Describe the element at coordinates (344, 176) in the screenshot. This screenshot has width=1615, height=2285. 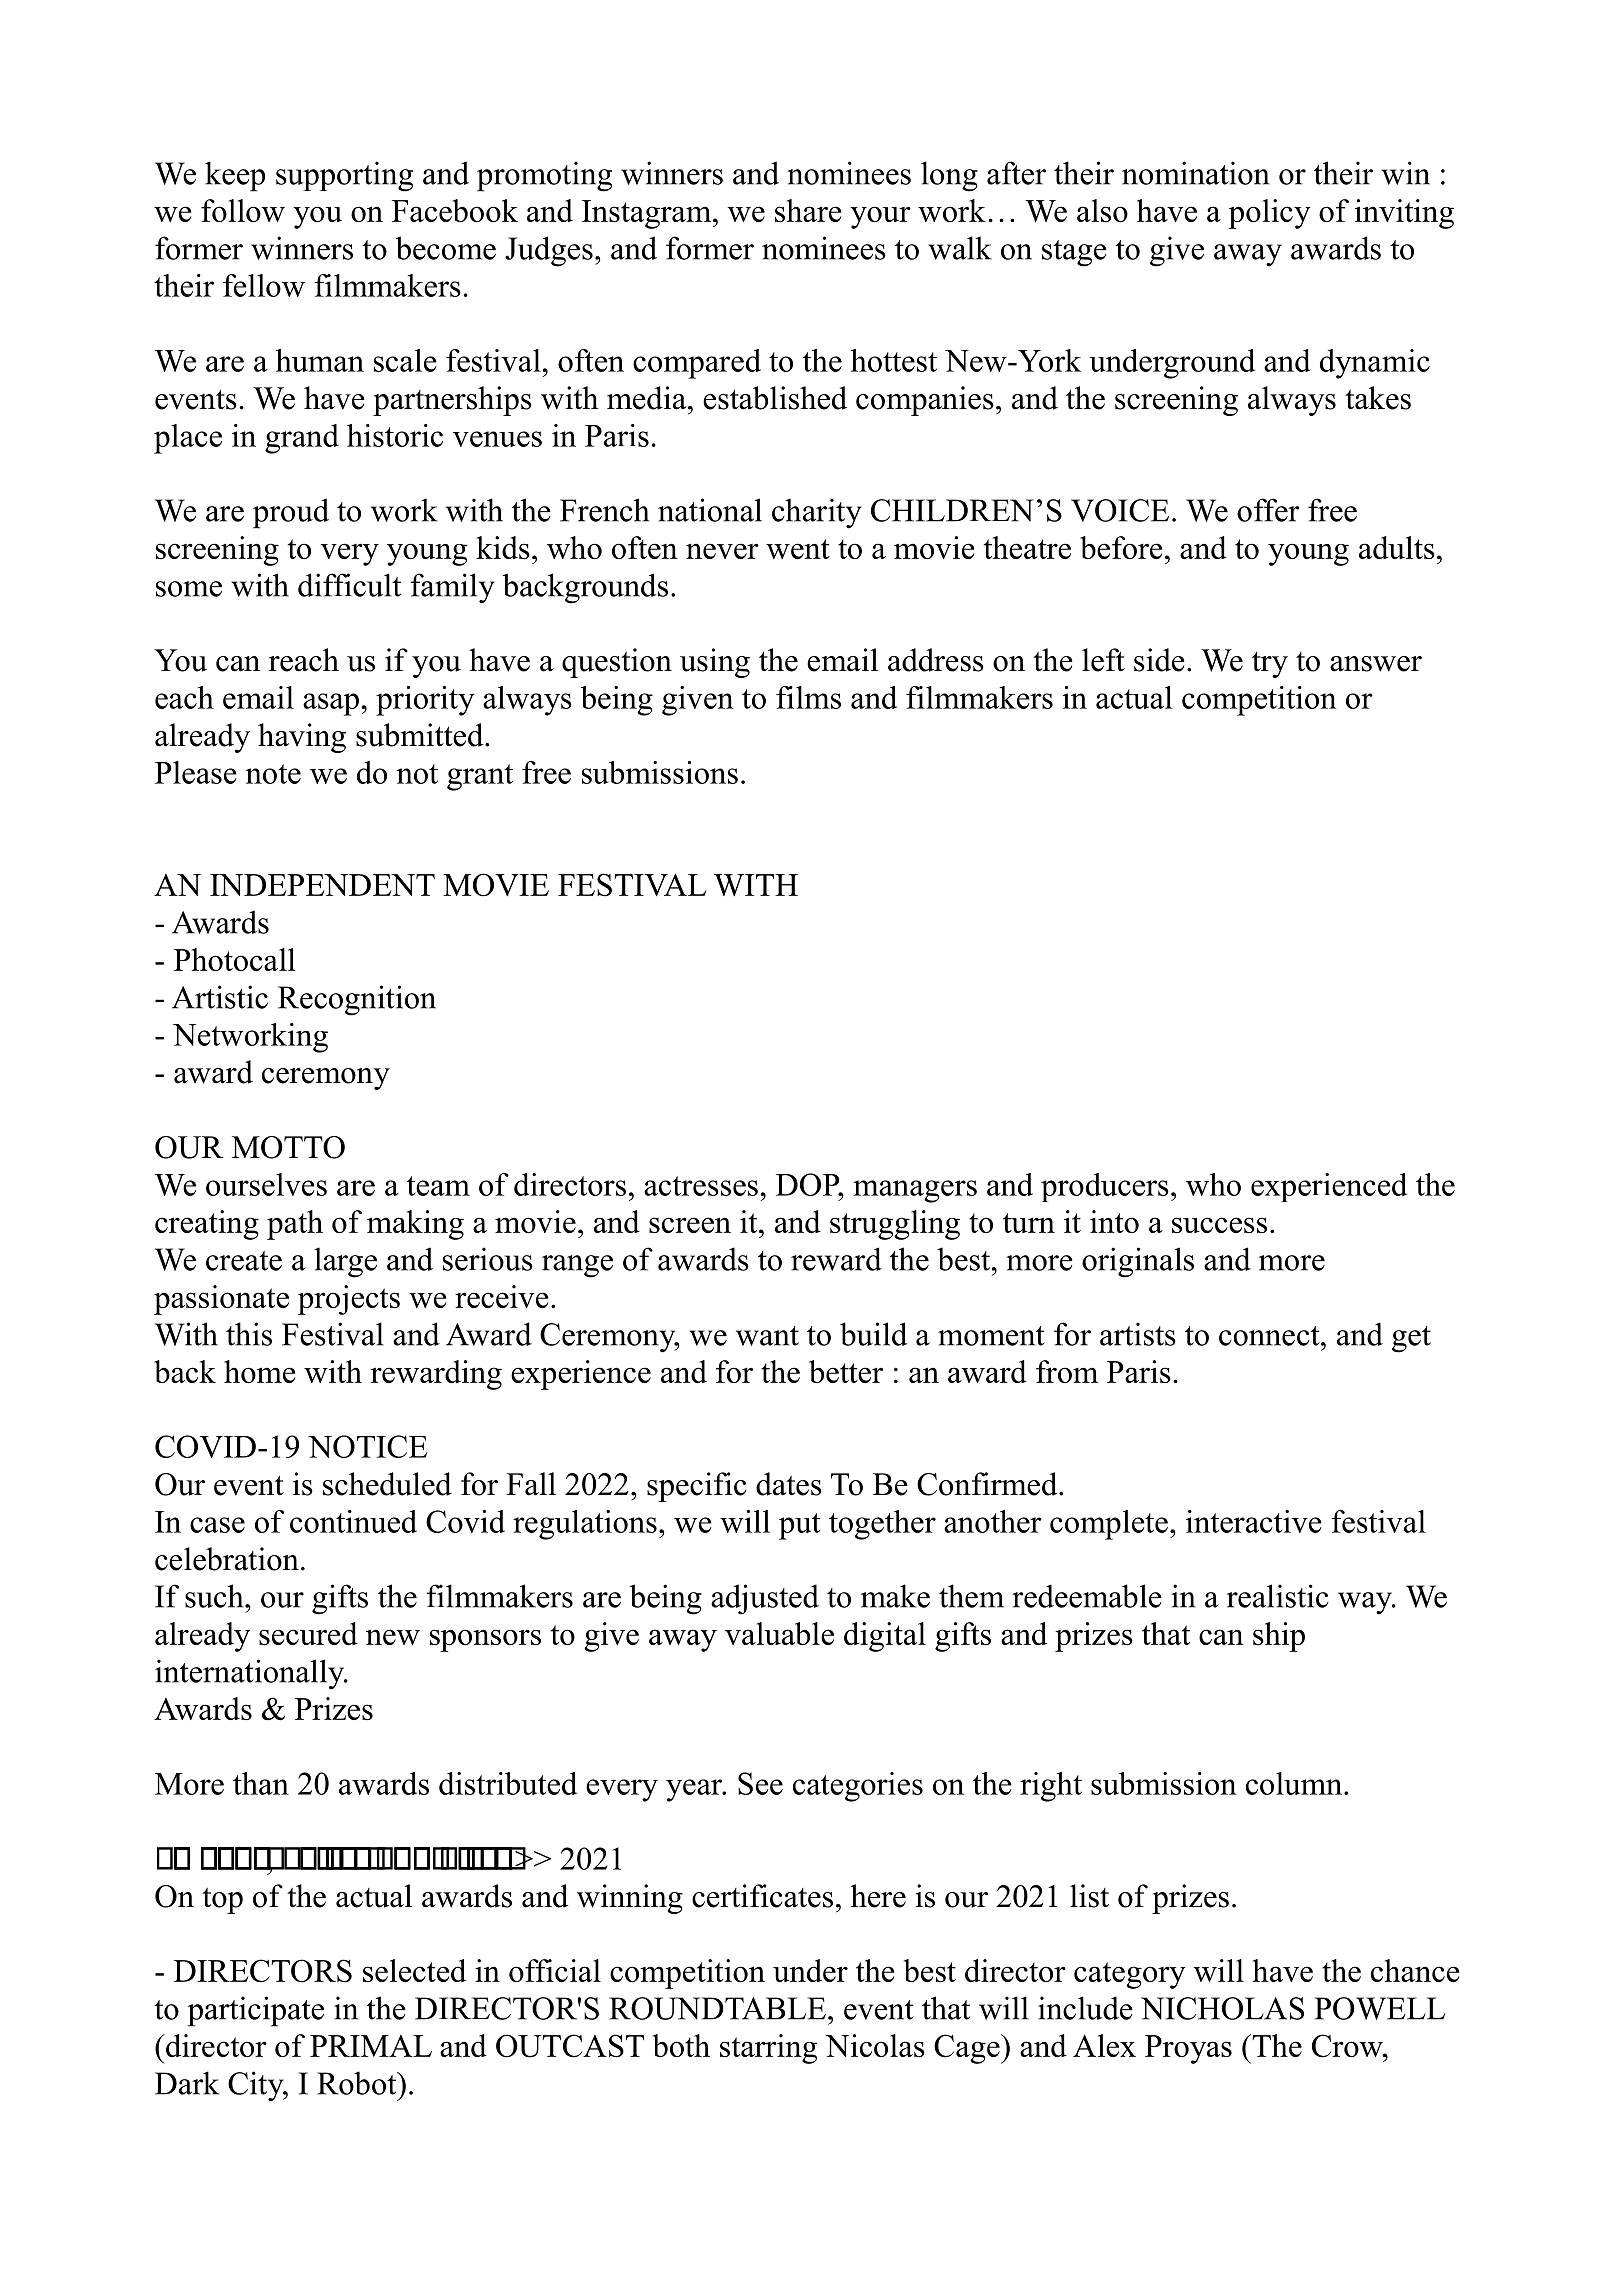
I see `supporting` at that location.
